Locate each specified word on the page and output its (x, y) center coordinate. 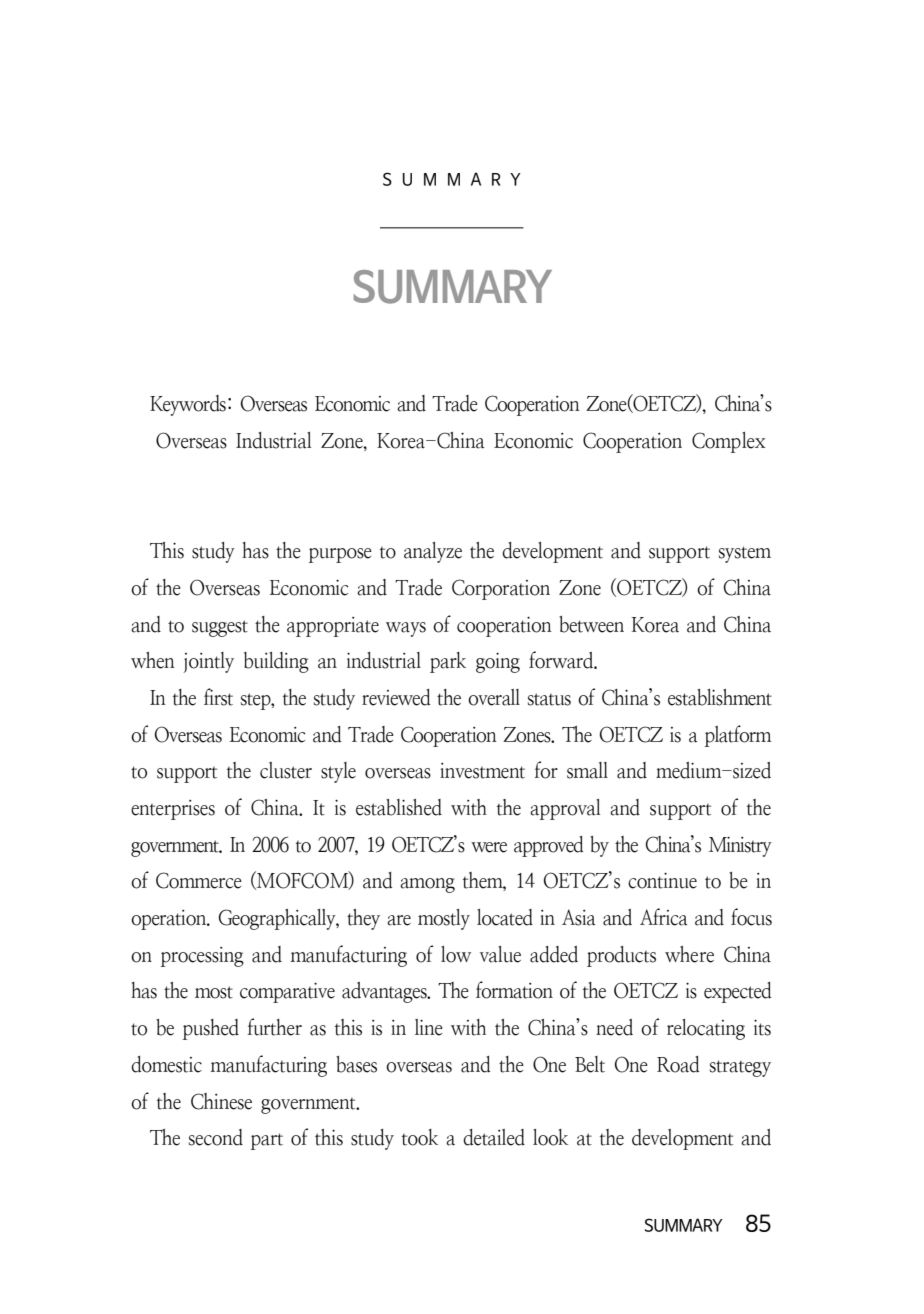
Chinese (221, 1101)
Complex (728, 442)
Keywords (188, 405)
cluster (286, 770)
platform (738, 736)
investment (482, 771)
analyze (433, 552)
